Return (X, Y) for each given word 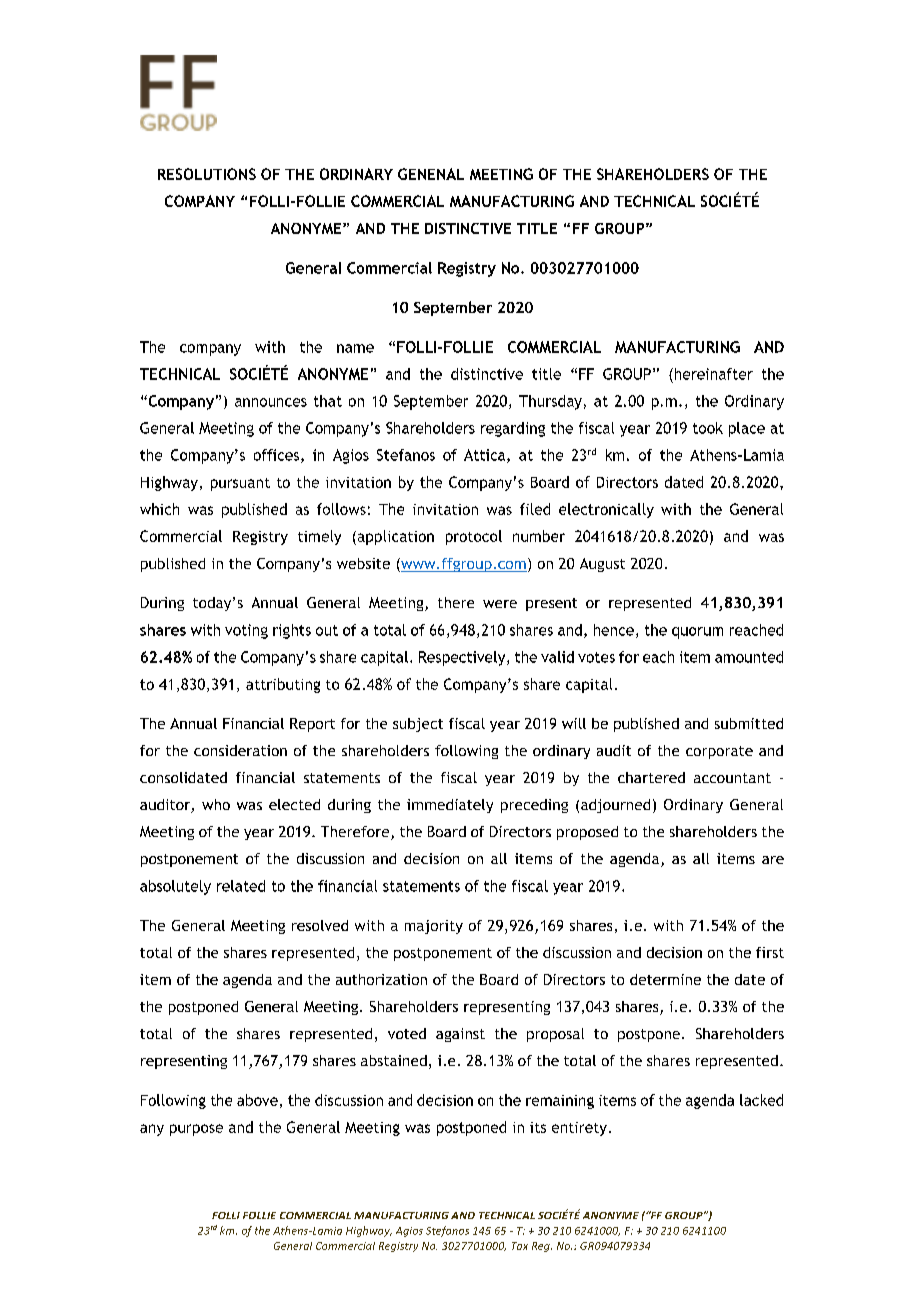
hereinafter (712, 374)
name (355, 348)
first (770, 952)
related (241, 886)
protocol (474, 537)
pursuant (240, 484)
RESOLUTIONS (207, 174)
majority (434, 927)
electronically (606, 510)
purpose (196, 1130)
